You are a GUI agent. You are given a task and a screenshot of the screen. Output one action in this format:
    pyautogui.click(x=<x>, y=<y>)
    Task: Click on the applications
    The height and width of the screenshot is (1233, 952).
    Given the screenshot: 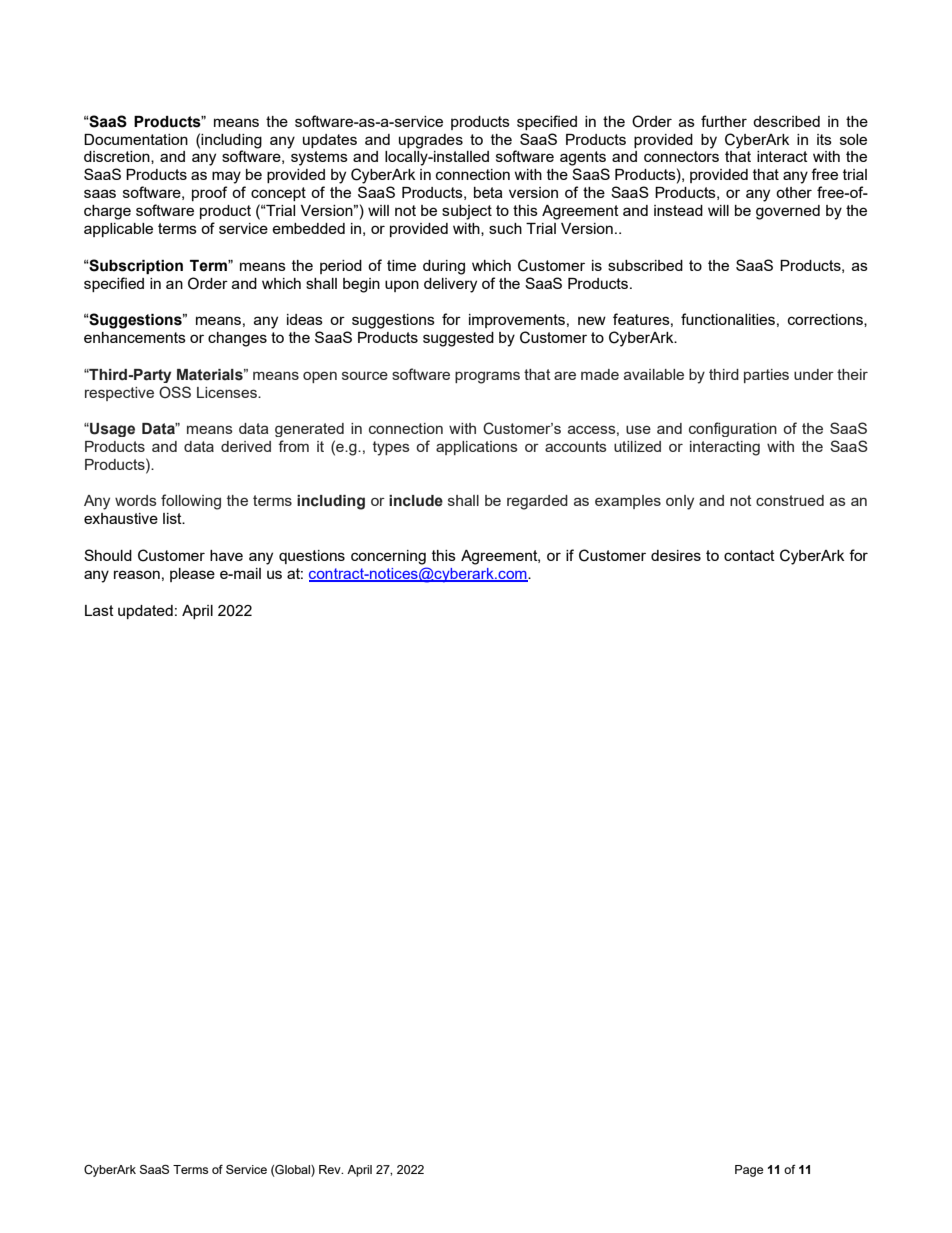 What is the action you would take?
    pyautogui.click(x=477, y=448)
